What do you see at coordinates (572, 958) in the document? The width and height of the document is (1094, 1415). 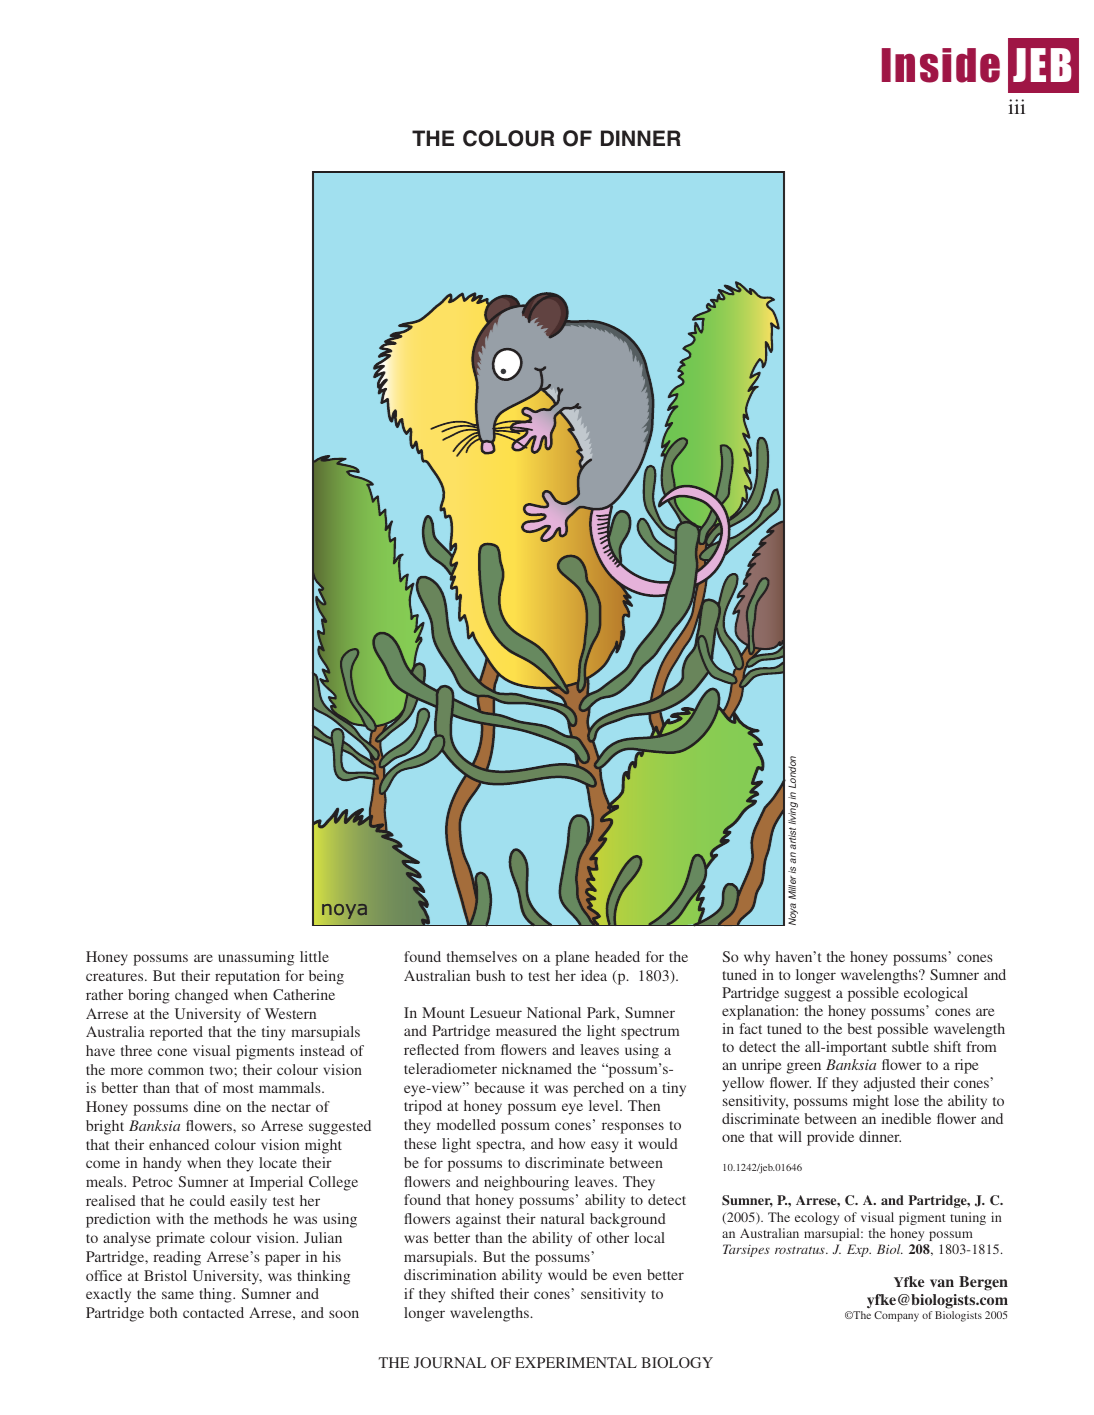 I see `plane` at bounding box center [572, 958].
